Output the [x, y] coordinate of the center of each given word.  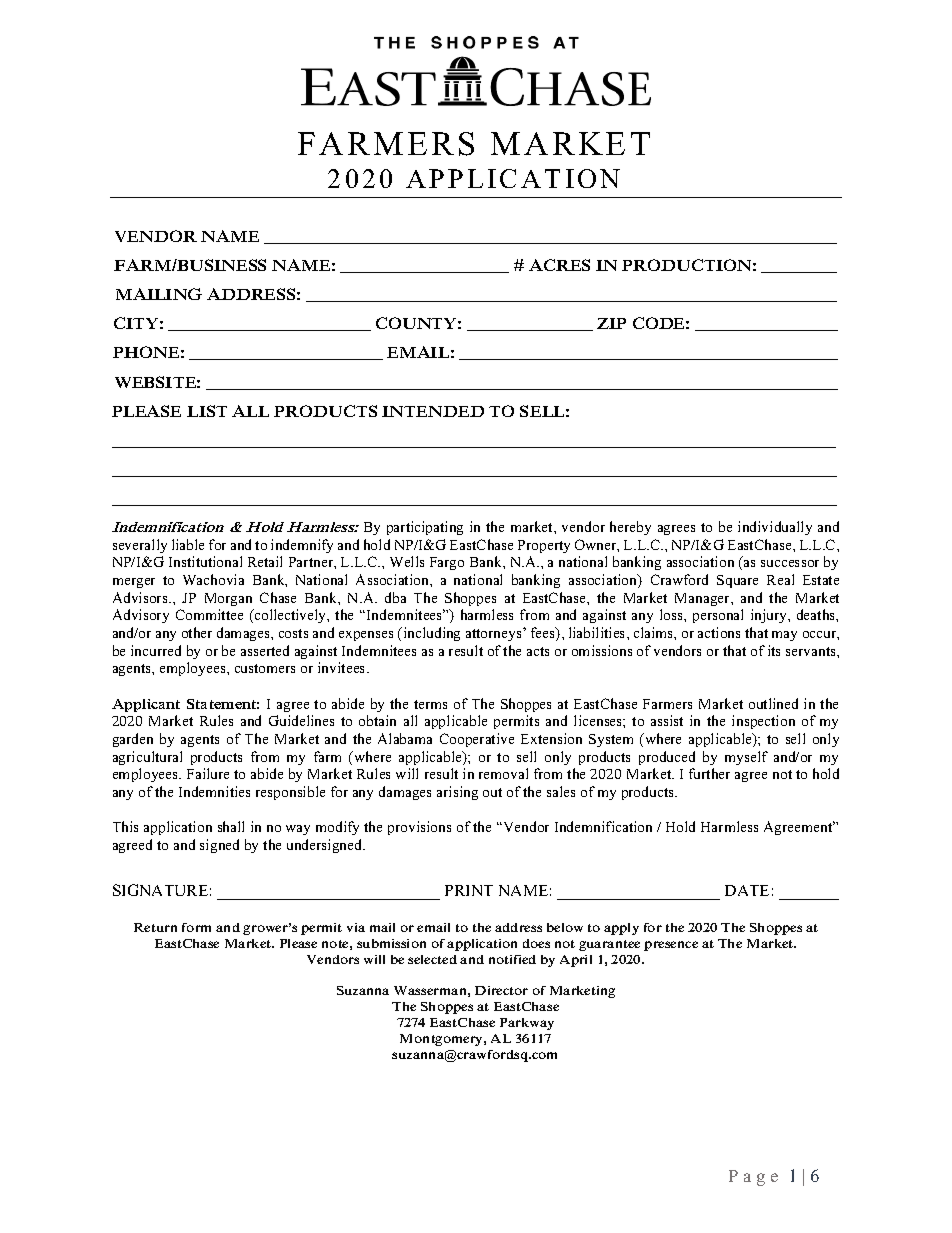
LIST [207, 411]
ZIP [611, 323]
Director [501, 990]
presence [671, 946]
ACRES [559, 265]
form [196, 927]
